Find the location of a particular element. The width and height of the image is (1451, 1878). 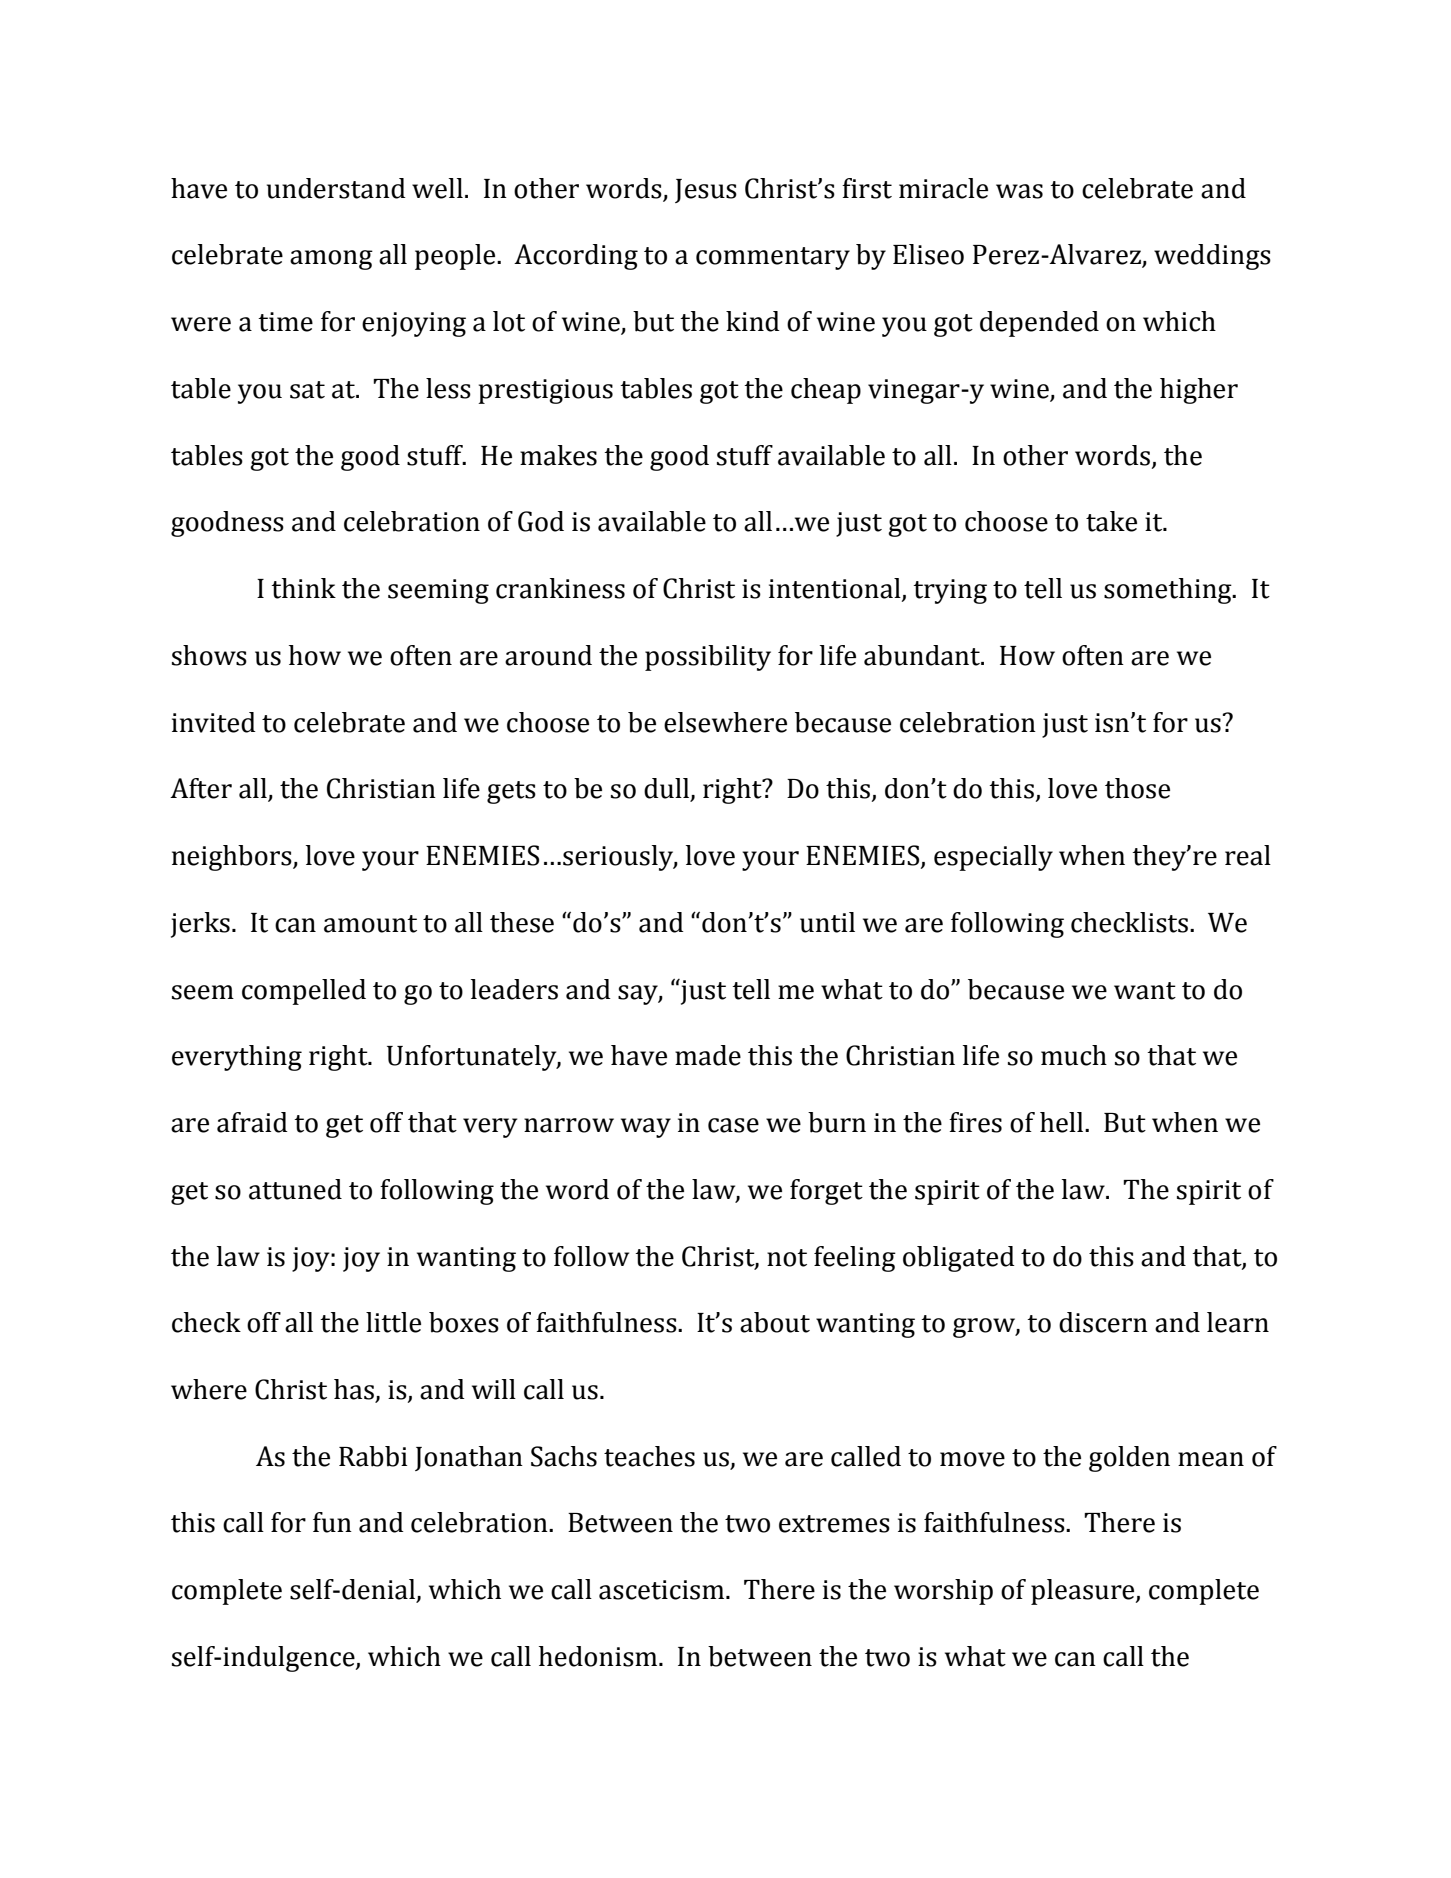

weddings is located at coordinates (1212, 257).
